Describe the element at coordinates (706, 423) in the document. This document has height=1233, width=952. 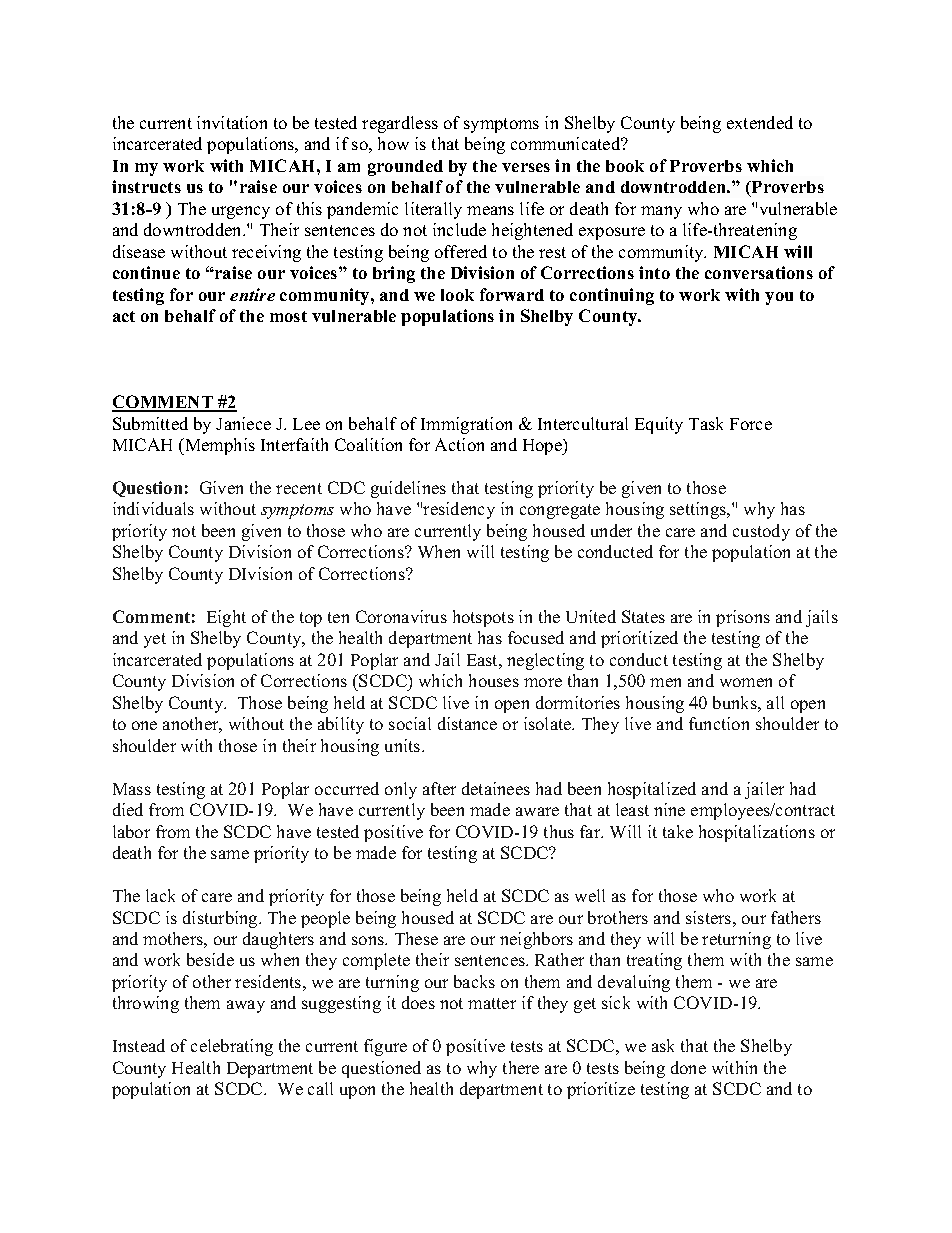
I see `Task` at that location.
